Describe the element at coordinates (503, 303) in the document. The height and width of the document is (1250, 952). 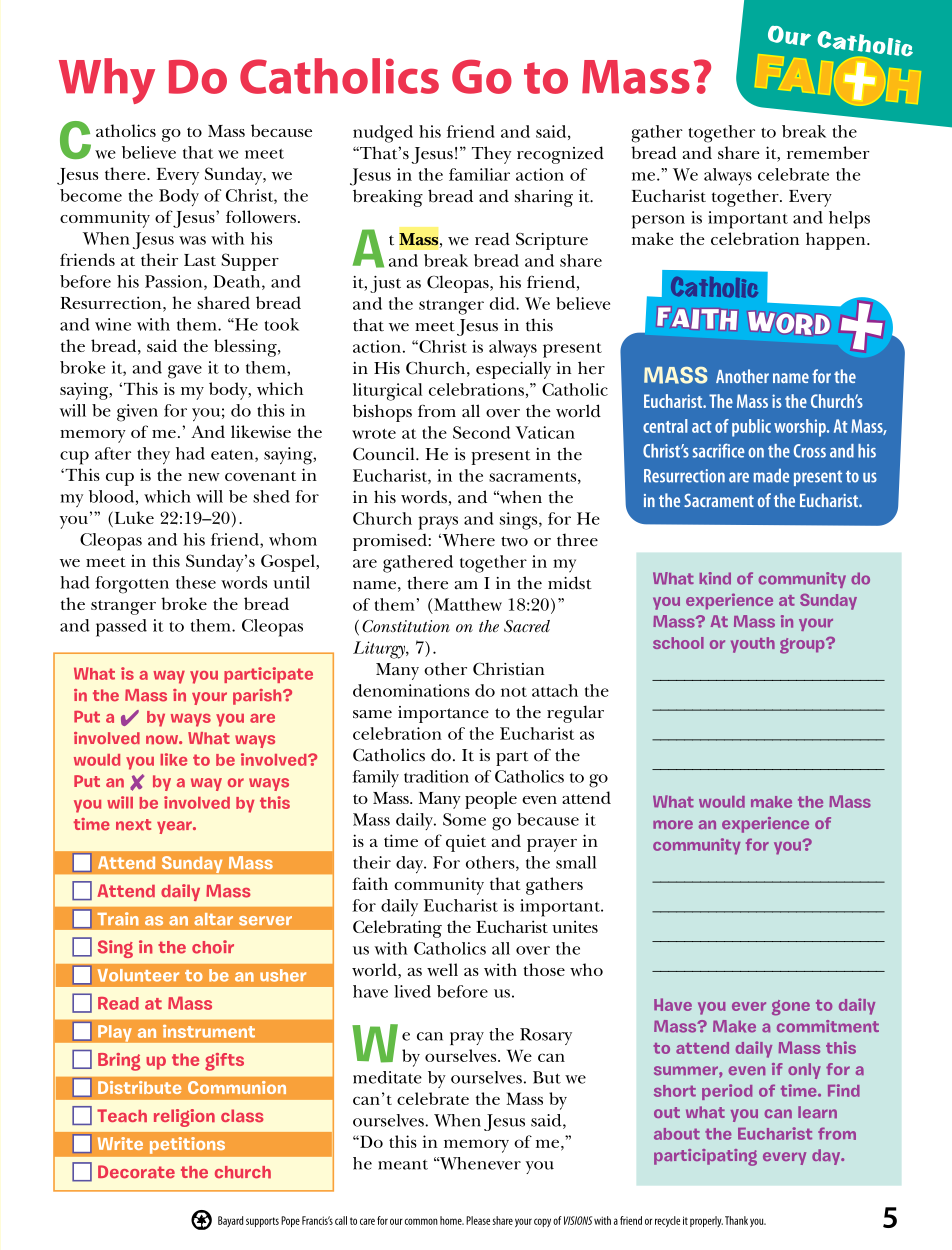
I see `did` at that location.
